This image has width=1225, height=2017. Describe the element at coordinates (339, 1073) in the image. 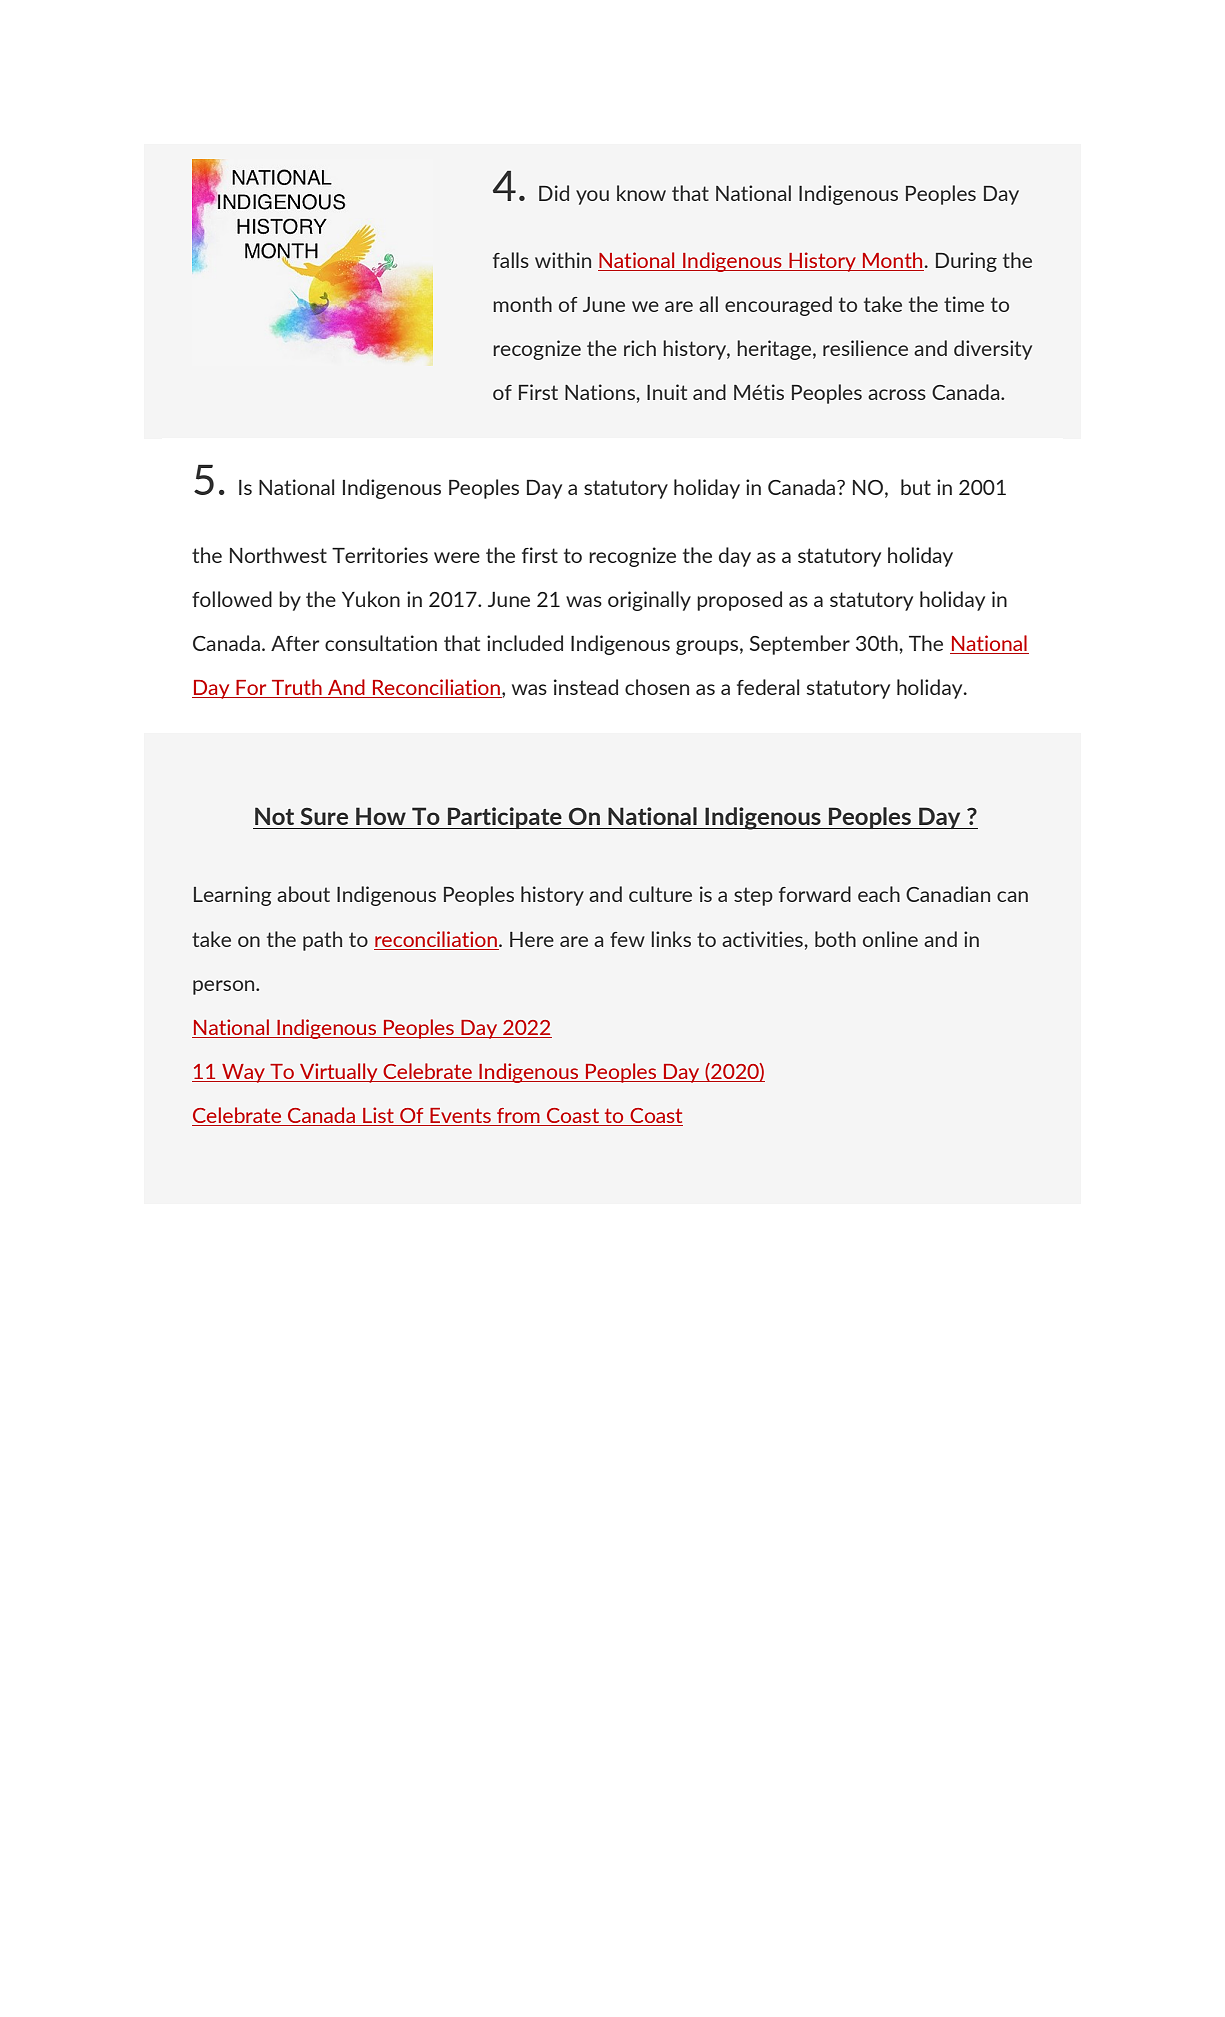

I see `Virtually` at that location.
